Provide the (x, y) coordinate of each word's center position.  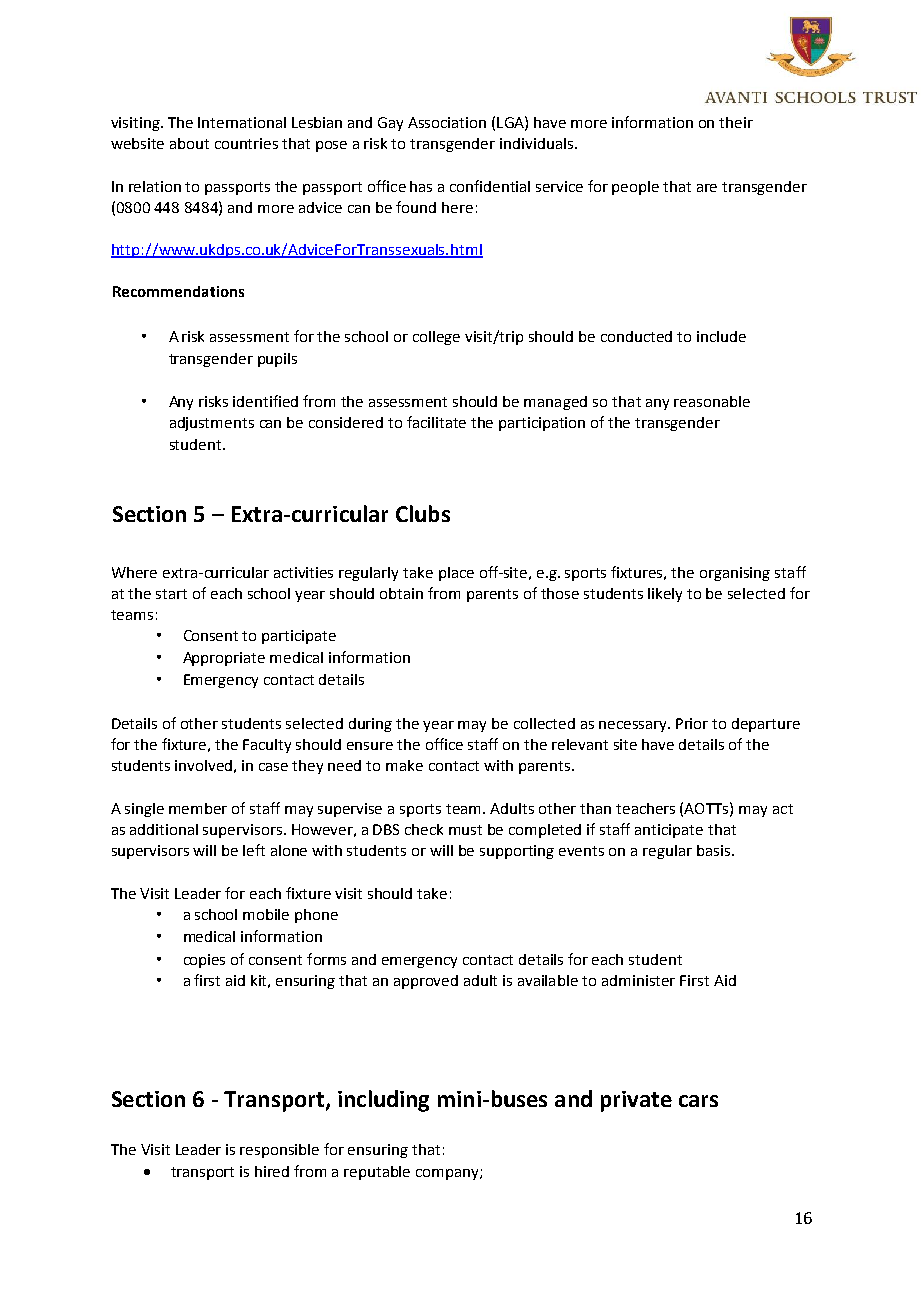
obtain (401, 593)
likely (665, 595)
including (383, 1101)
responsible (279, 1151)
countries (246, 143)
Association (447, 122)
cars (698, 1101)
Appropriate (224, 659)
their (736, 122)
